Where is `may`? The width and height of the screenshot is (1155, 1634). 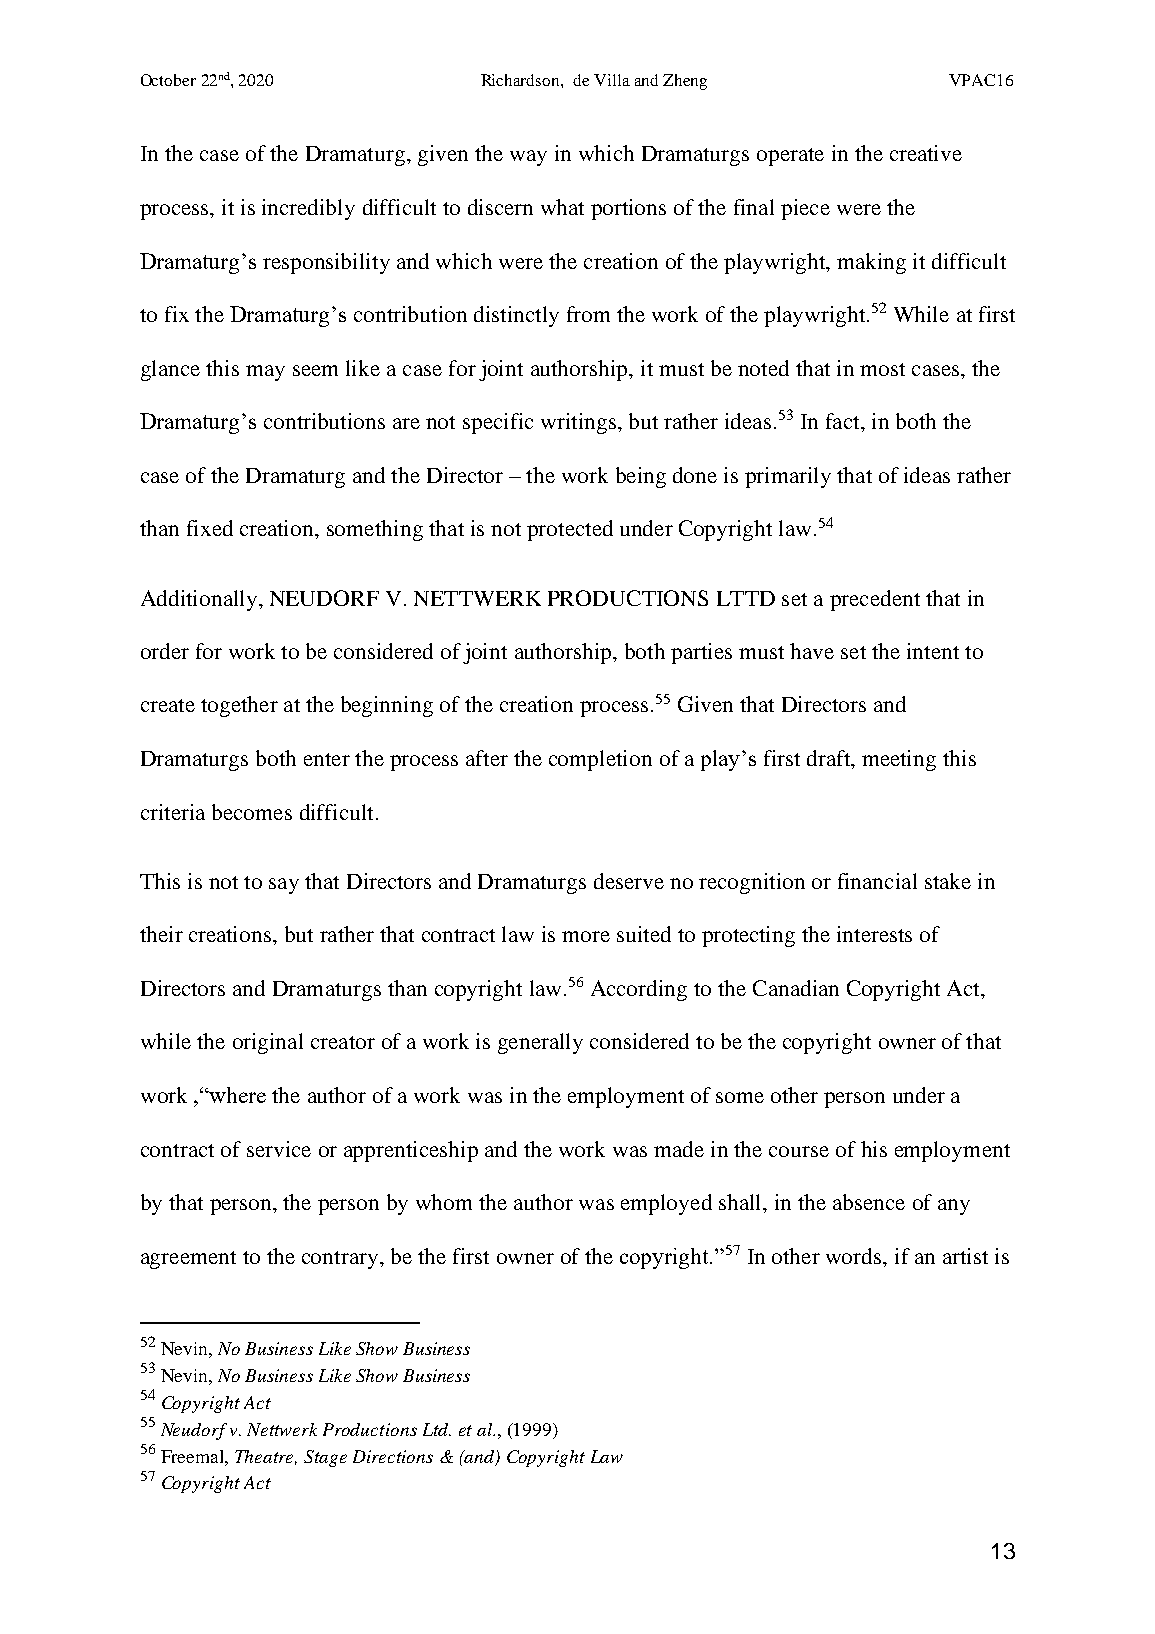
may is located at coordinates (265, 373).
